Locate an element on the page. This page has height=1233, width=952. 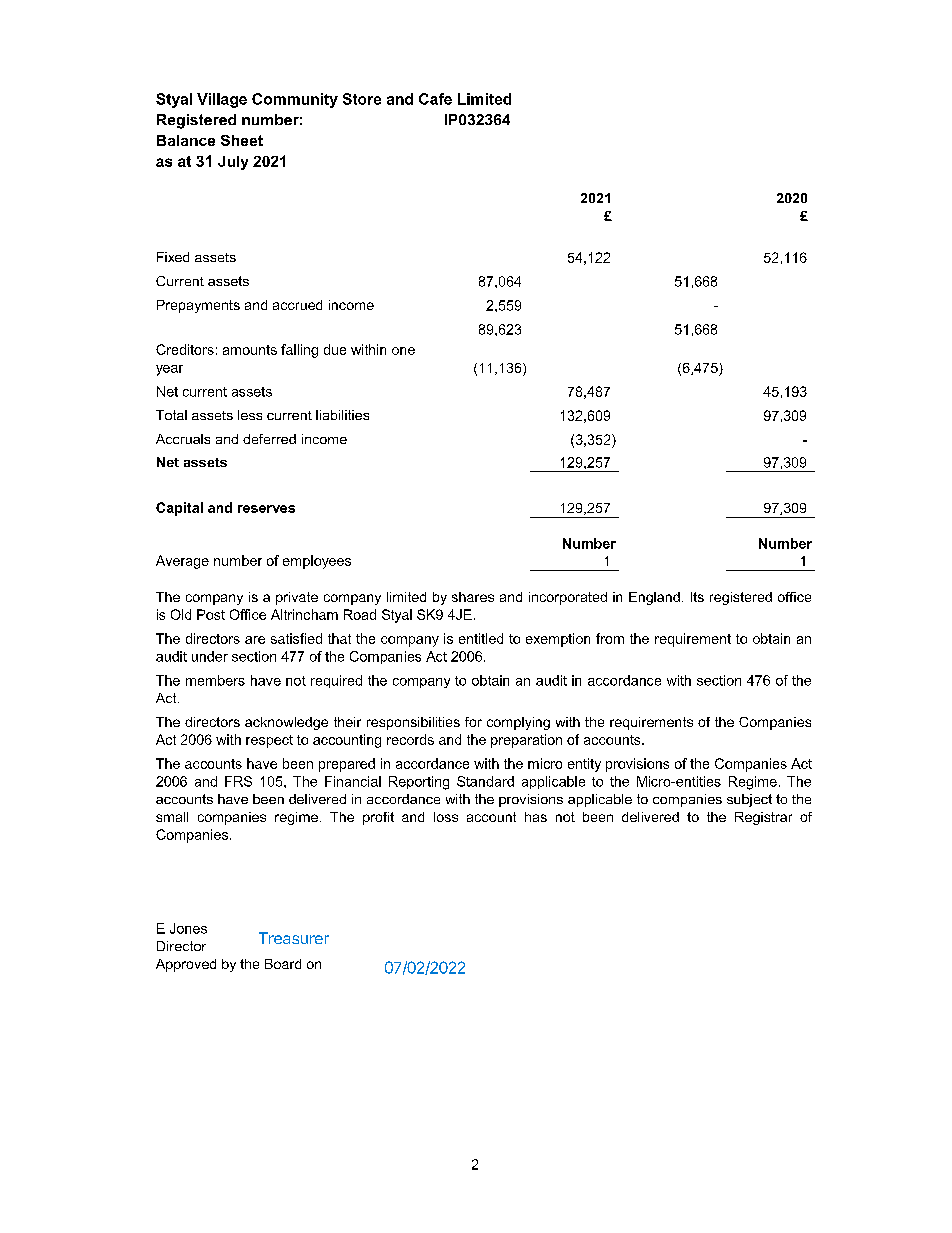
shares is located at coordinates (473, 597).
